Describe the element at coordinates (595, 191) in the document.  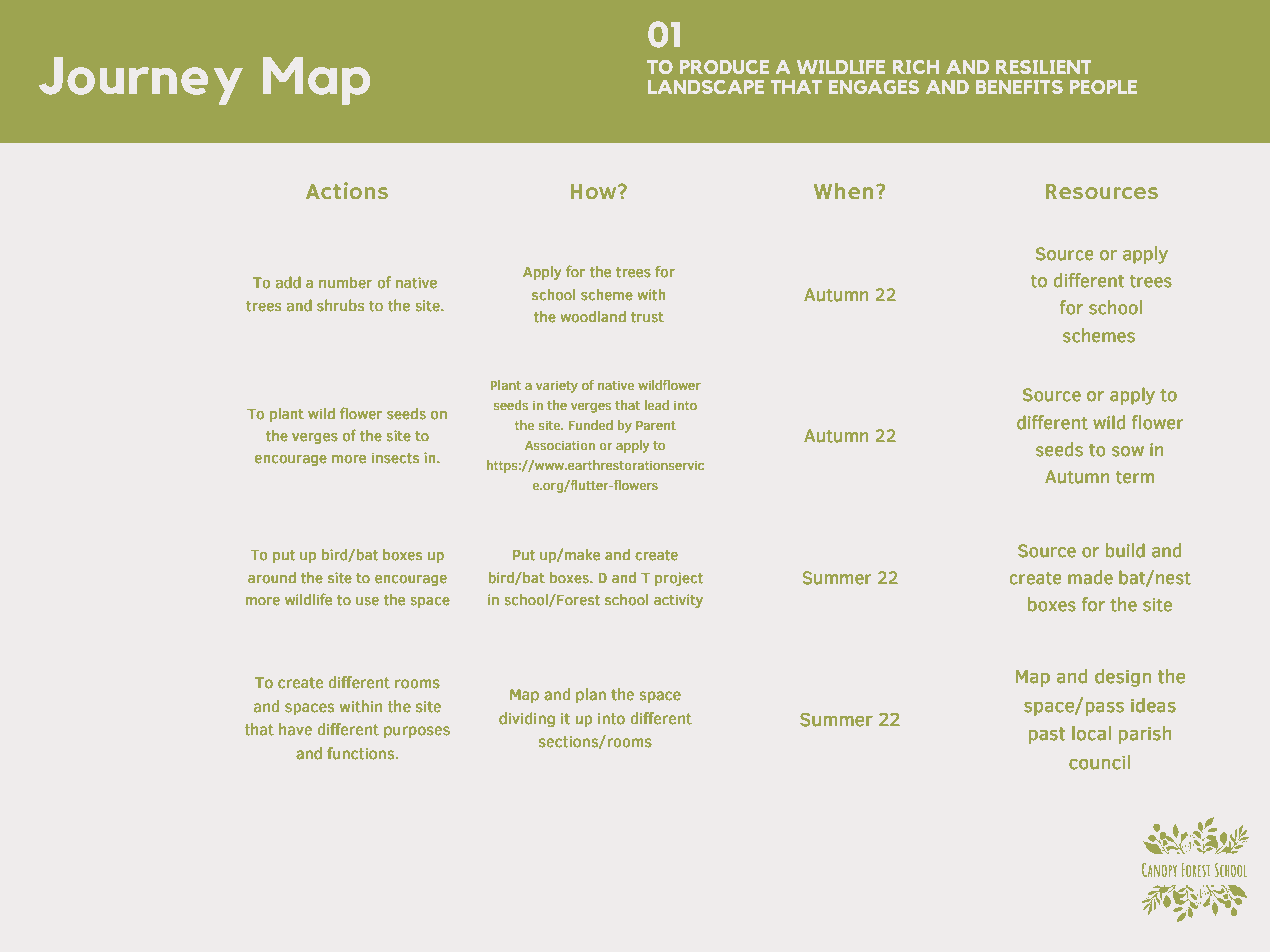
I see `How` at that location.
